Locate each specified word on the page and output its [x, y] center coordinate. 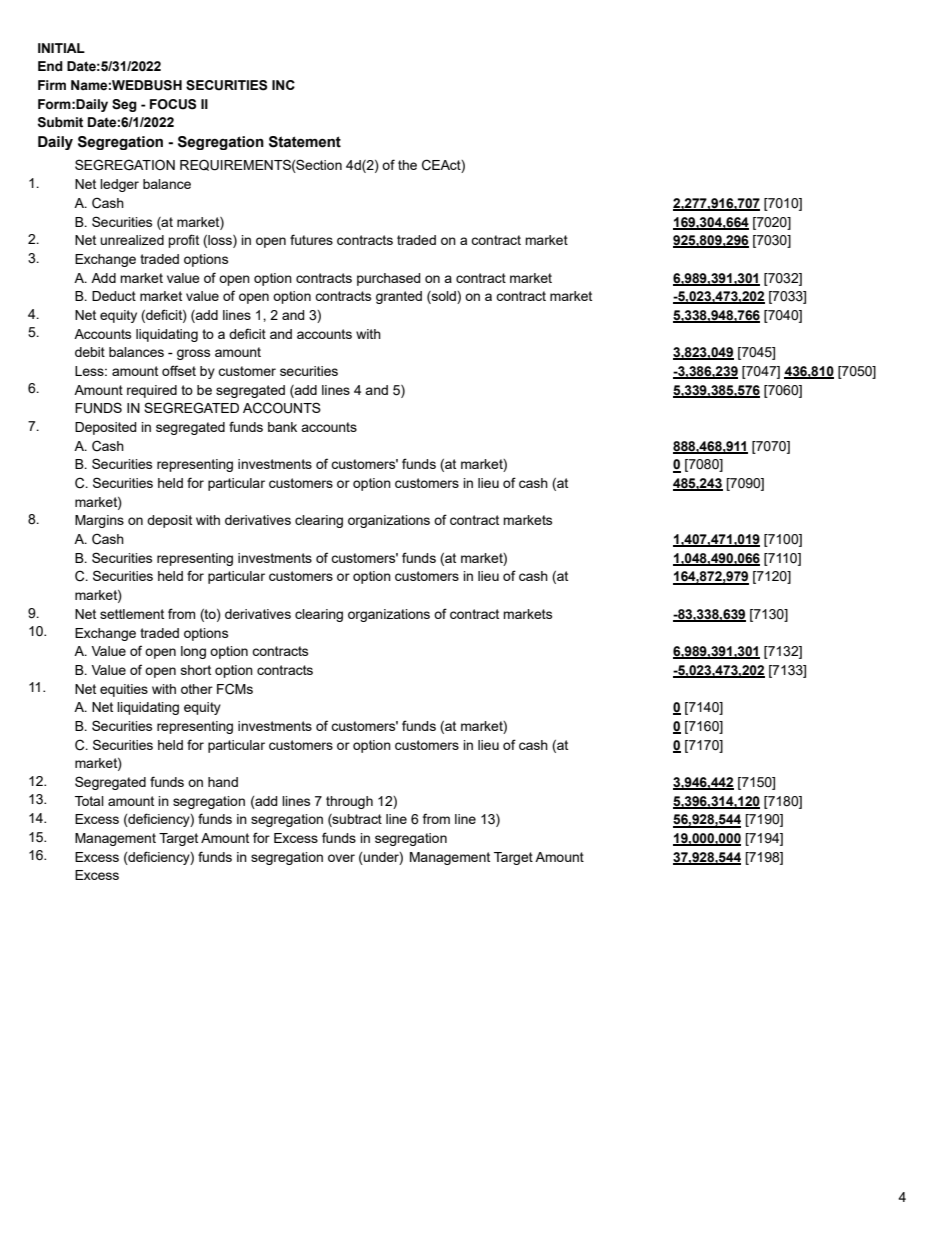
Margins [99, 521]
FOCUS [173, 104]
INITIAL [61, 48]
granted [399, 297]
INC [283, 85]
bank [282, 427]
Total [89, 801]
